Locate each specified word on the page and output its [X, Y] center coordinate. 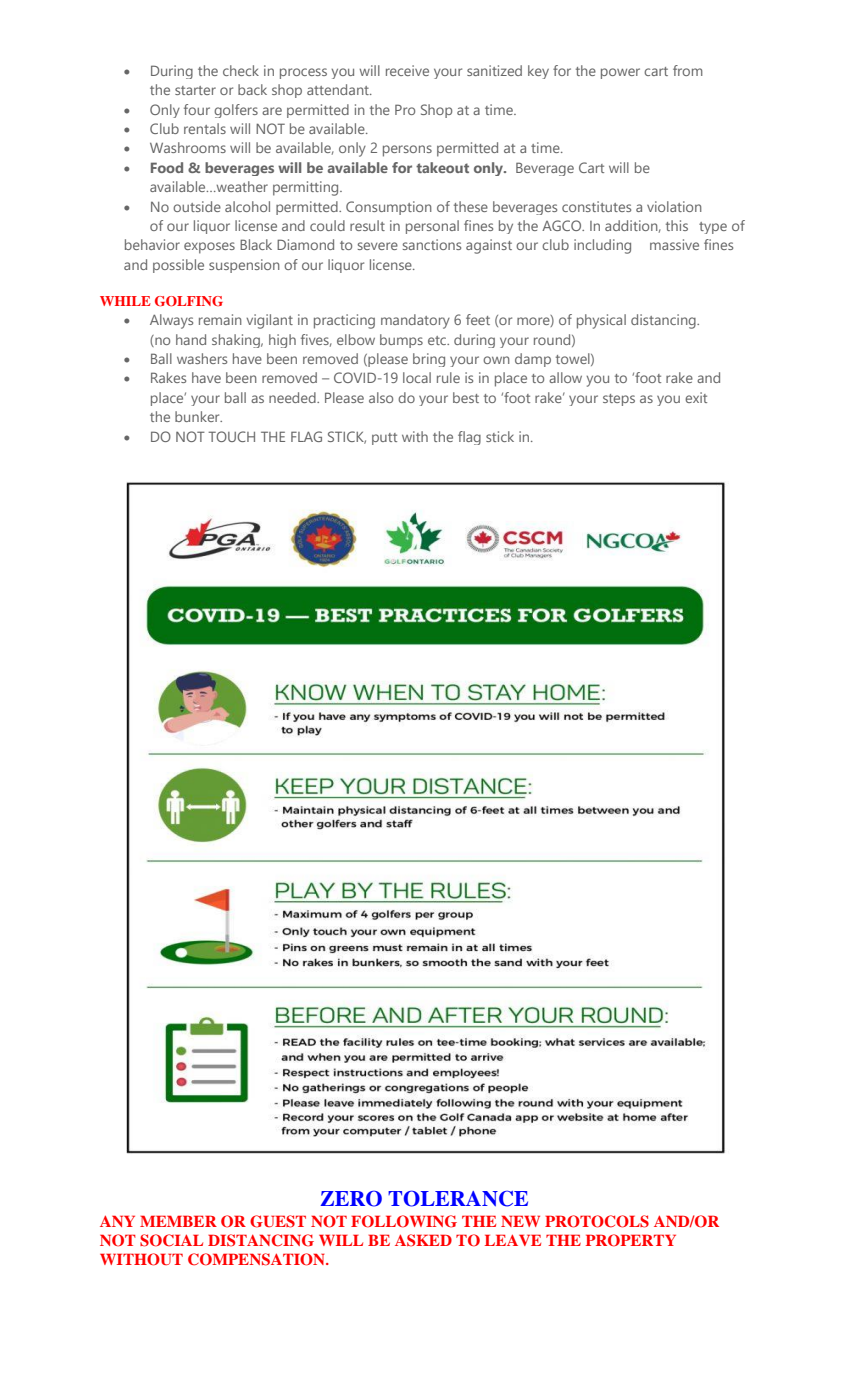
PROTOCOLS [597, 1221]
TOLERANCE [458, 1198]
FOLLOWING [404, 1221]
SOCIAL [171, 1240]
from [688, 70]
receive [407, 70]
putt [384, 439]
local [417, 377]
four [197, 109]
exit [696, 397]
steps [619, 400]
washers [202, 358]
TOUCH [231, 436]
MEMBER [178, 1221]
